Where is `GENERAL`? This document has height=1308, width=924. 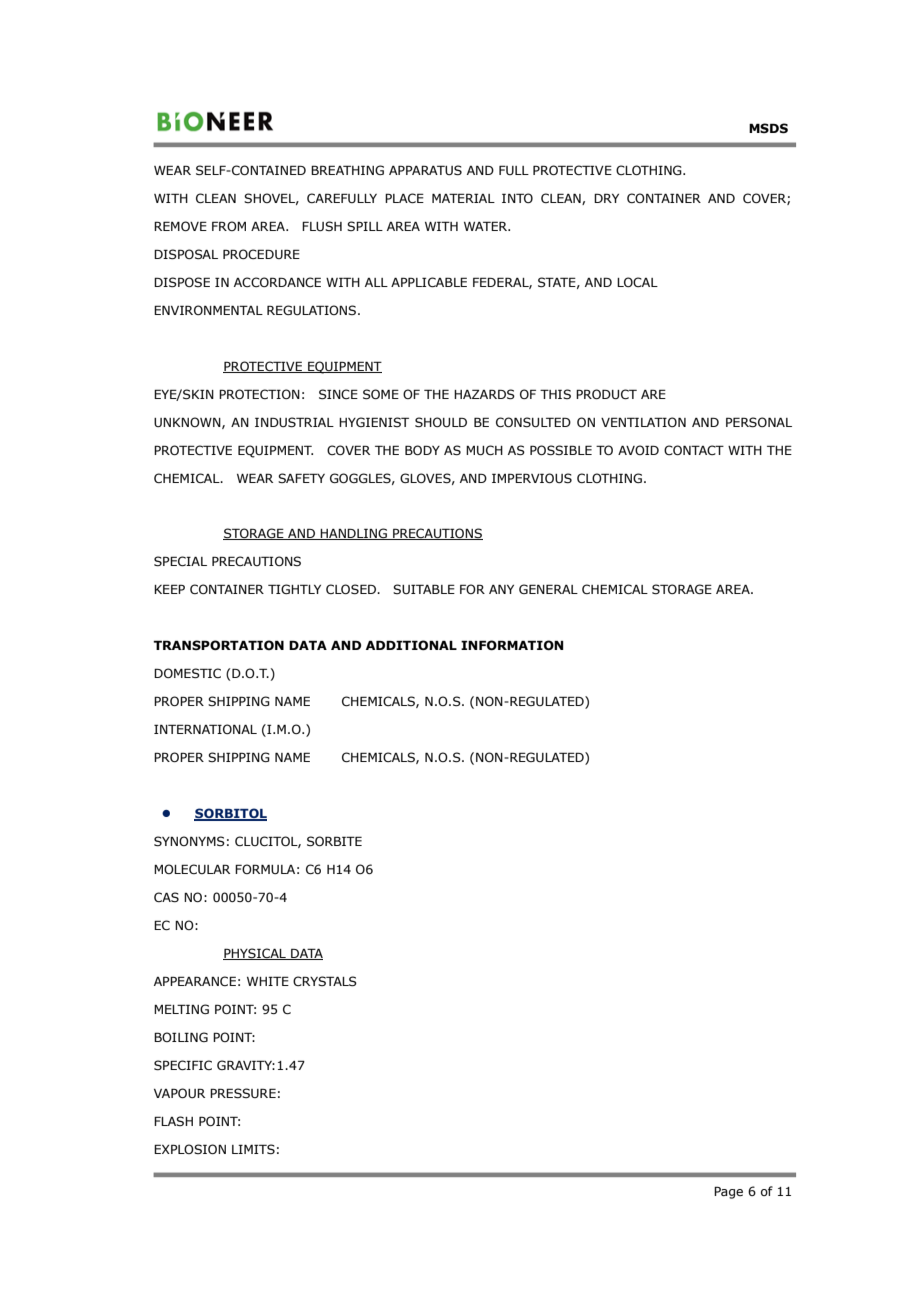 GENERAL is located at coordinates (548, 589).
